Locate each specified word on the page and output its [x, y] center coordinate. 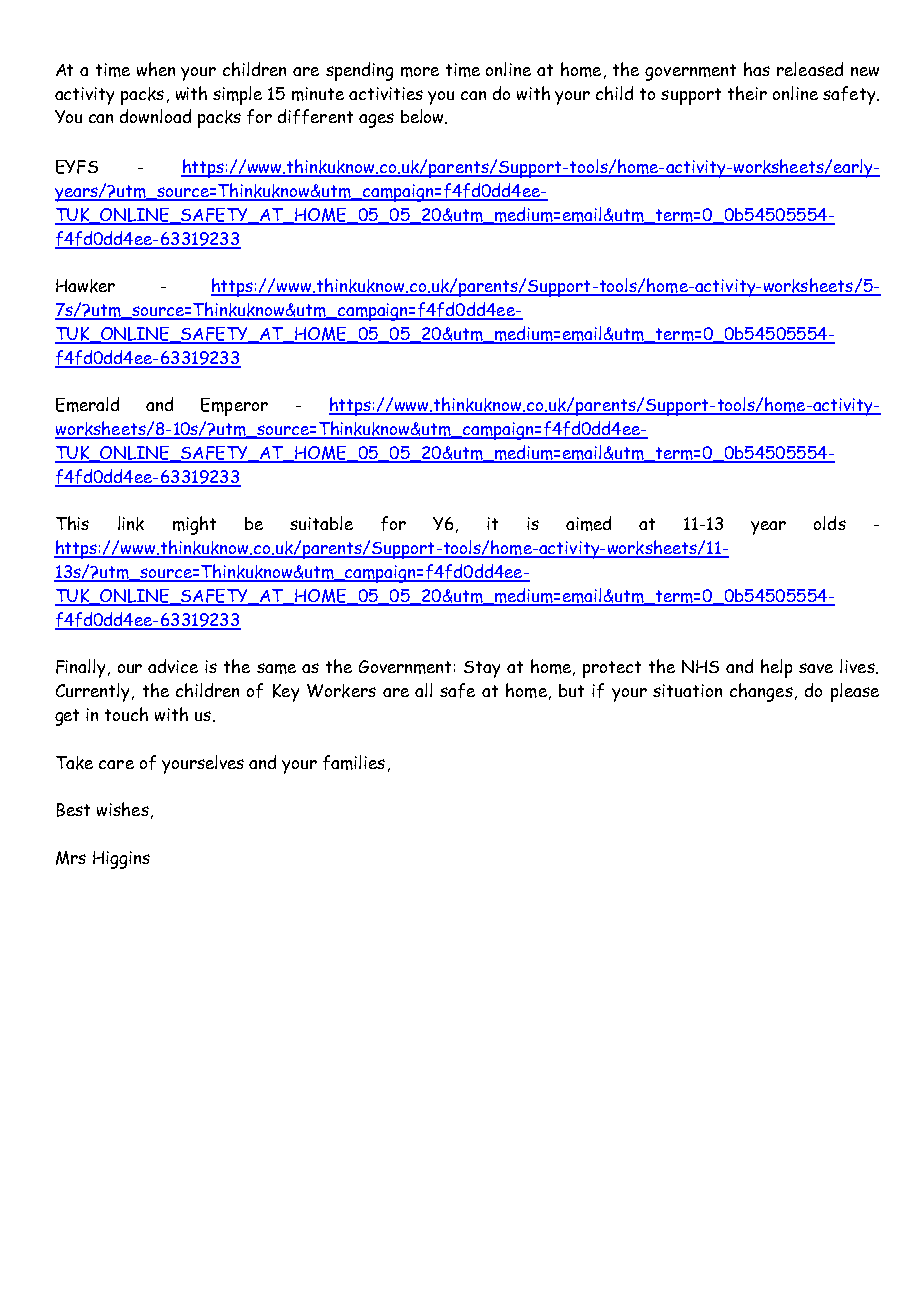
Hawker [85, 286]
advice [173, 666]
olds [830, 523]
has [757, 69]
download [155, 116]
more [420, 72]
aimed [588, 523]
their [747, 93]
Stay [482, 669]
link [131, 523]
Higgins [121, 860]
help [776, 668]
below [423, 116]
